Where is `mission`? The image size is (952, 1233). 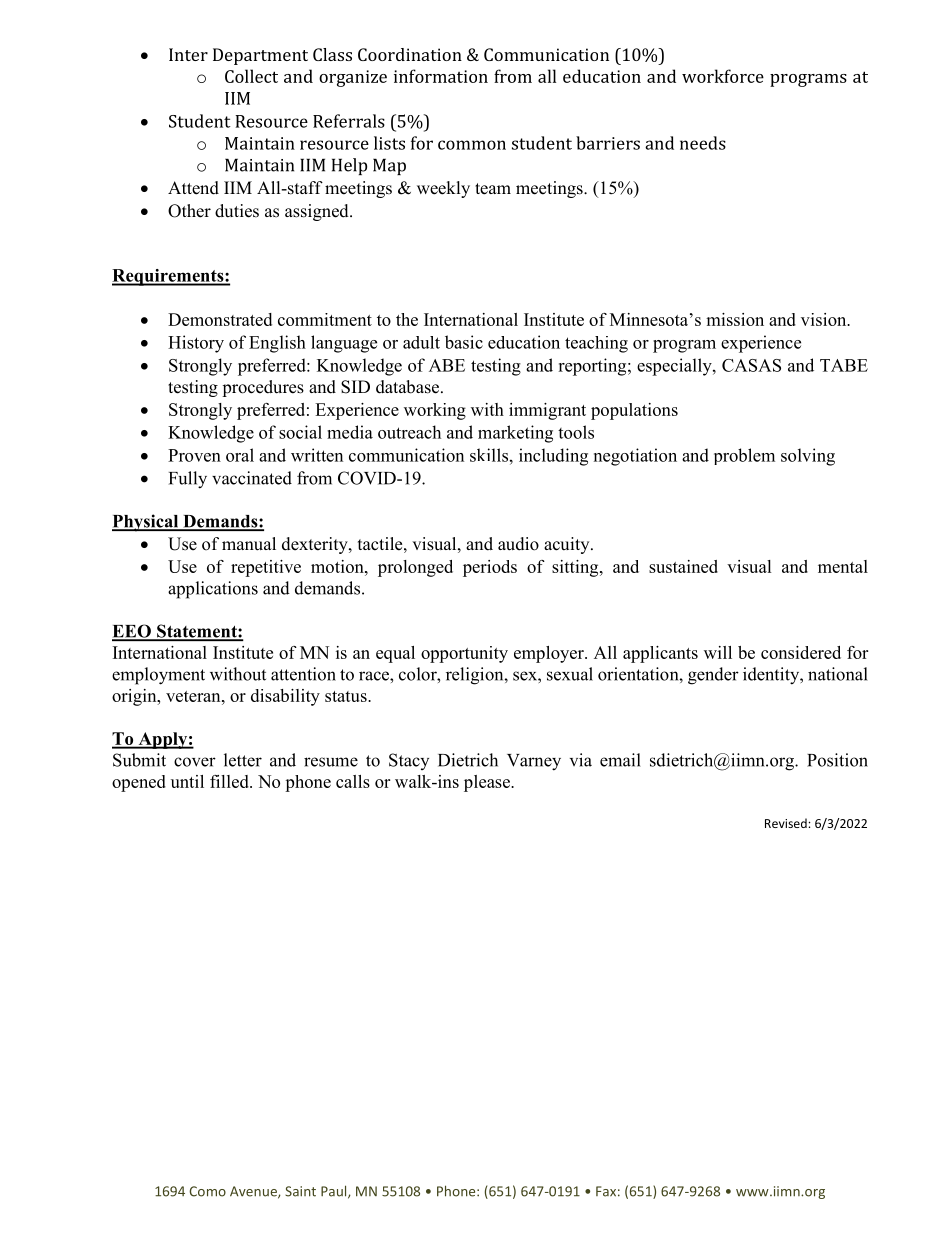
mission is located at coordinates (735, 319).
